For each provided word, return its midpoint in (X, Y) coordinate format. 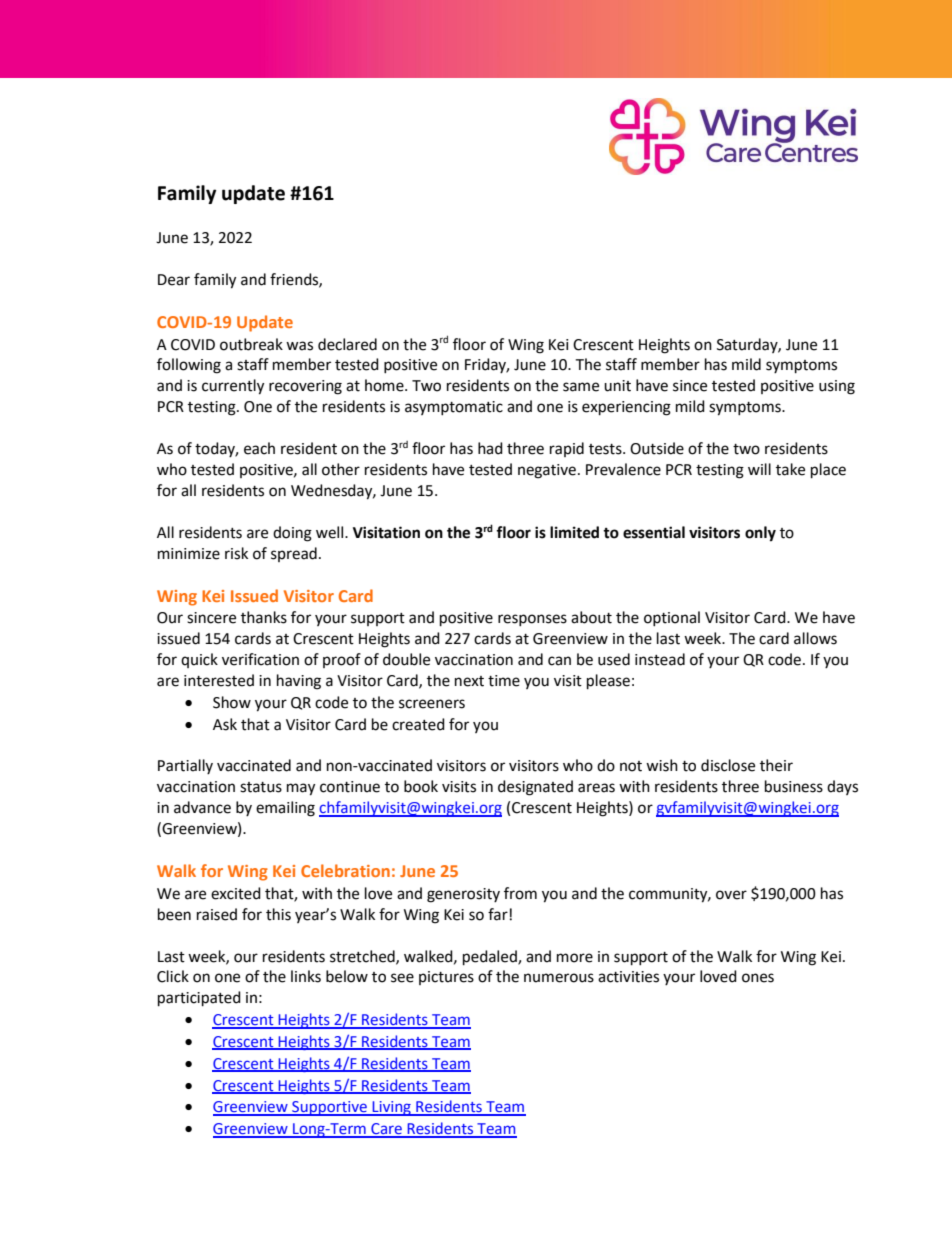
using (837, 387)
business (794, 786)
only (760, 534)
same (581, 387)
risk (236, 553)
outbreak (251, 344)
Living (391, 1108)
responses (532, 620)
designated (535, 788)
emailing (285, 809)
